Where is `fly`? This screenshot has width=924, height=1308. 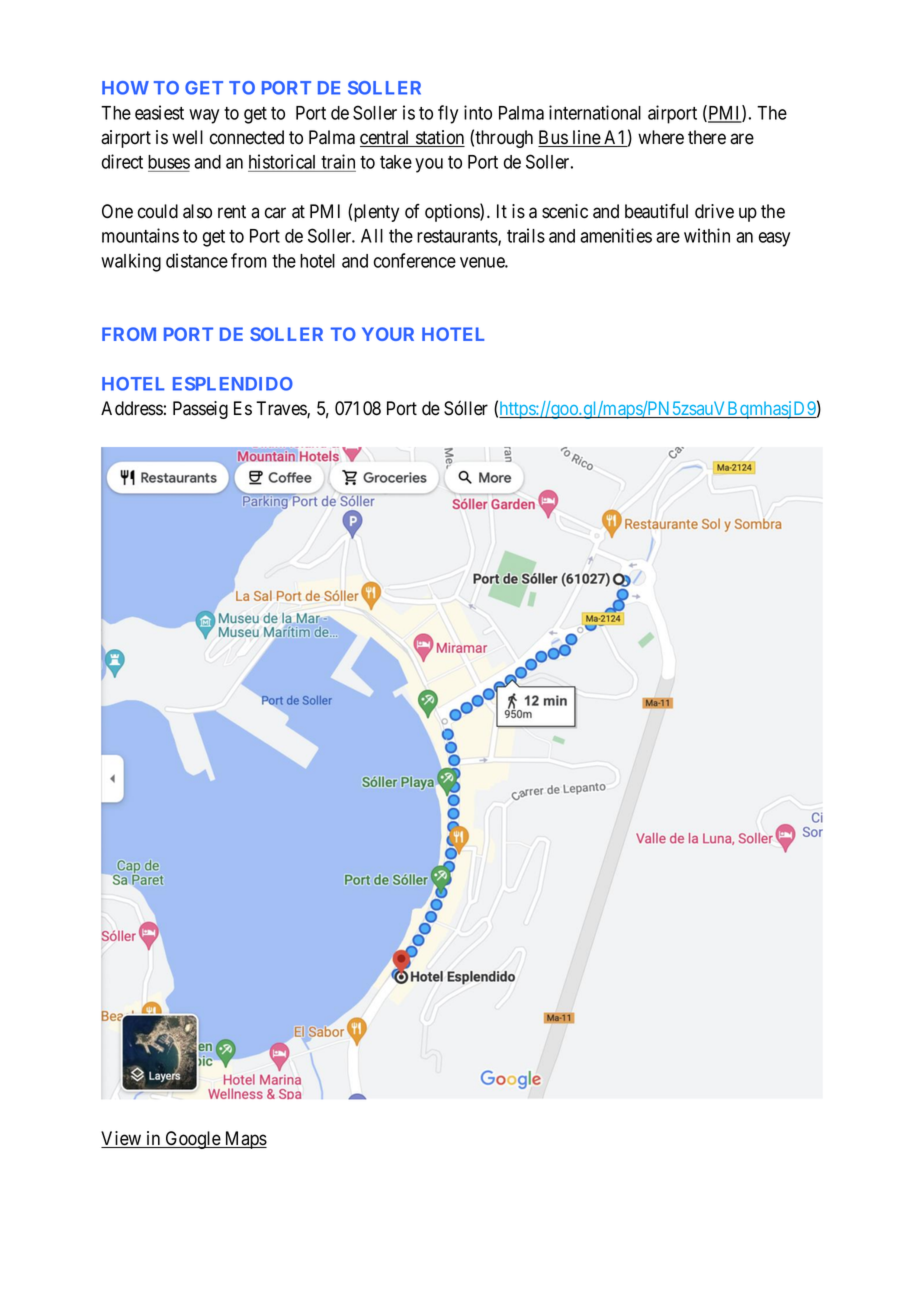 fly is located at coordinates (448, 114).
